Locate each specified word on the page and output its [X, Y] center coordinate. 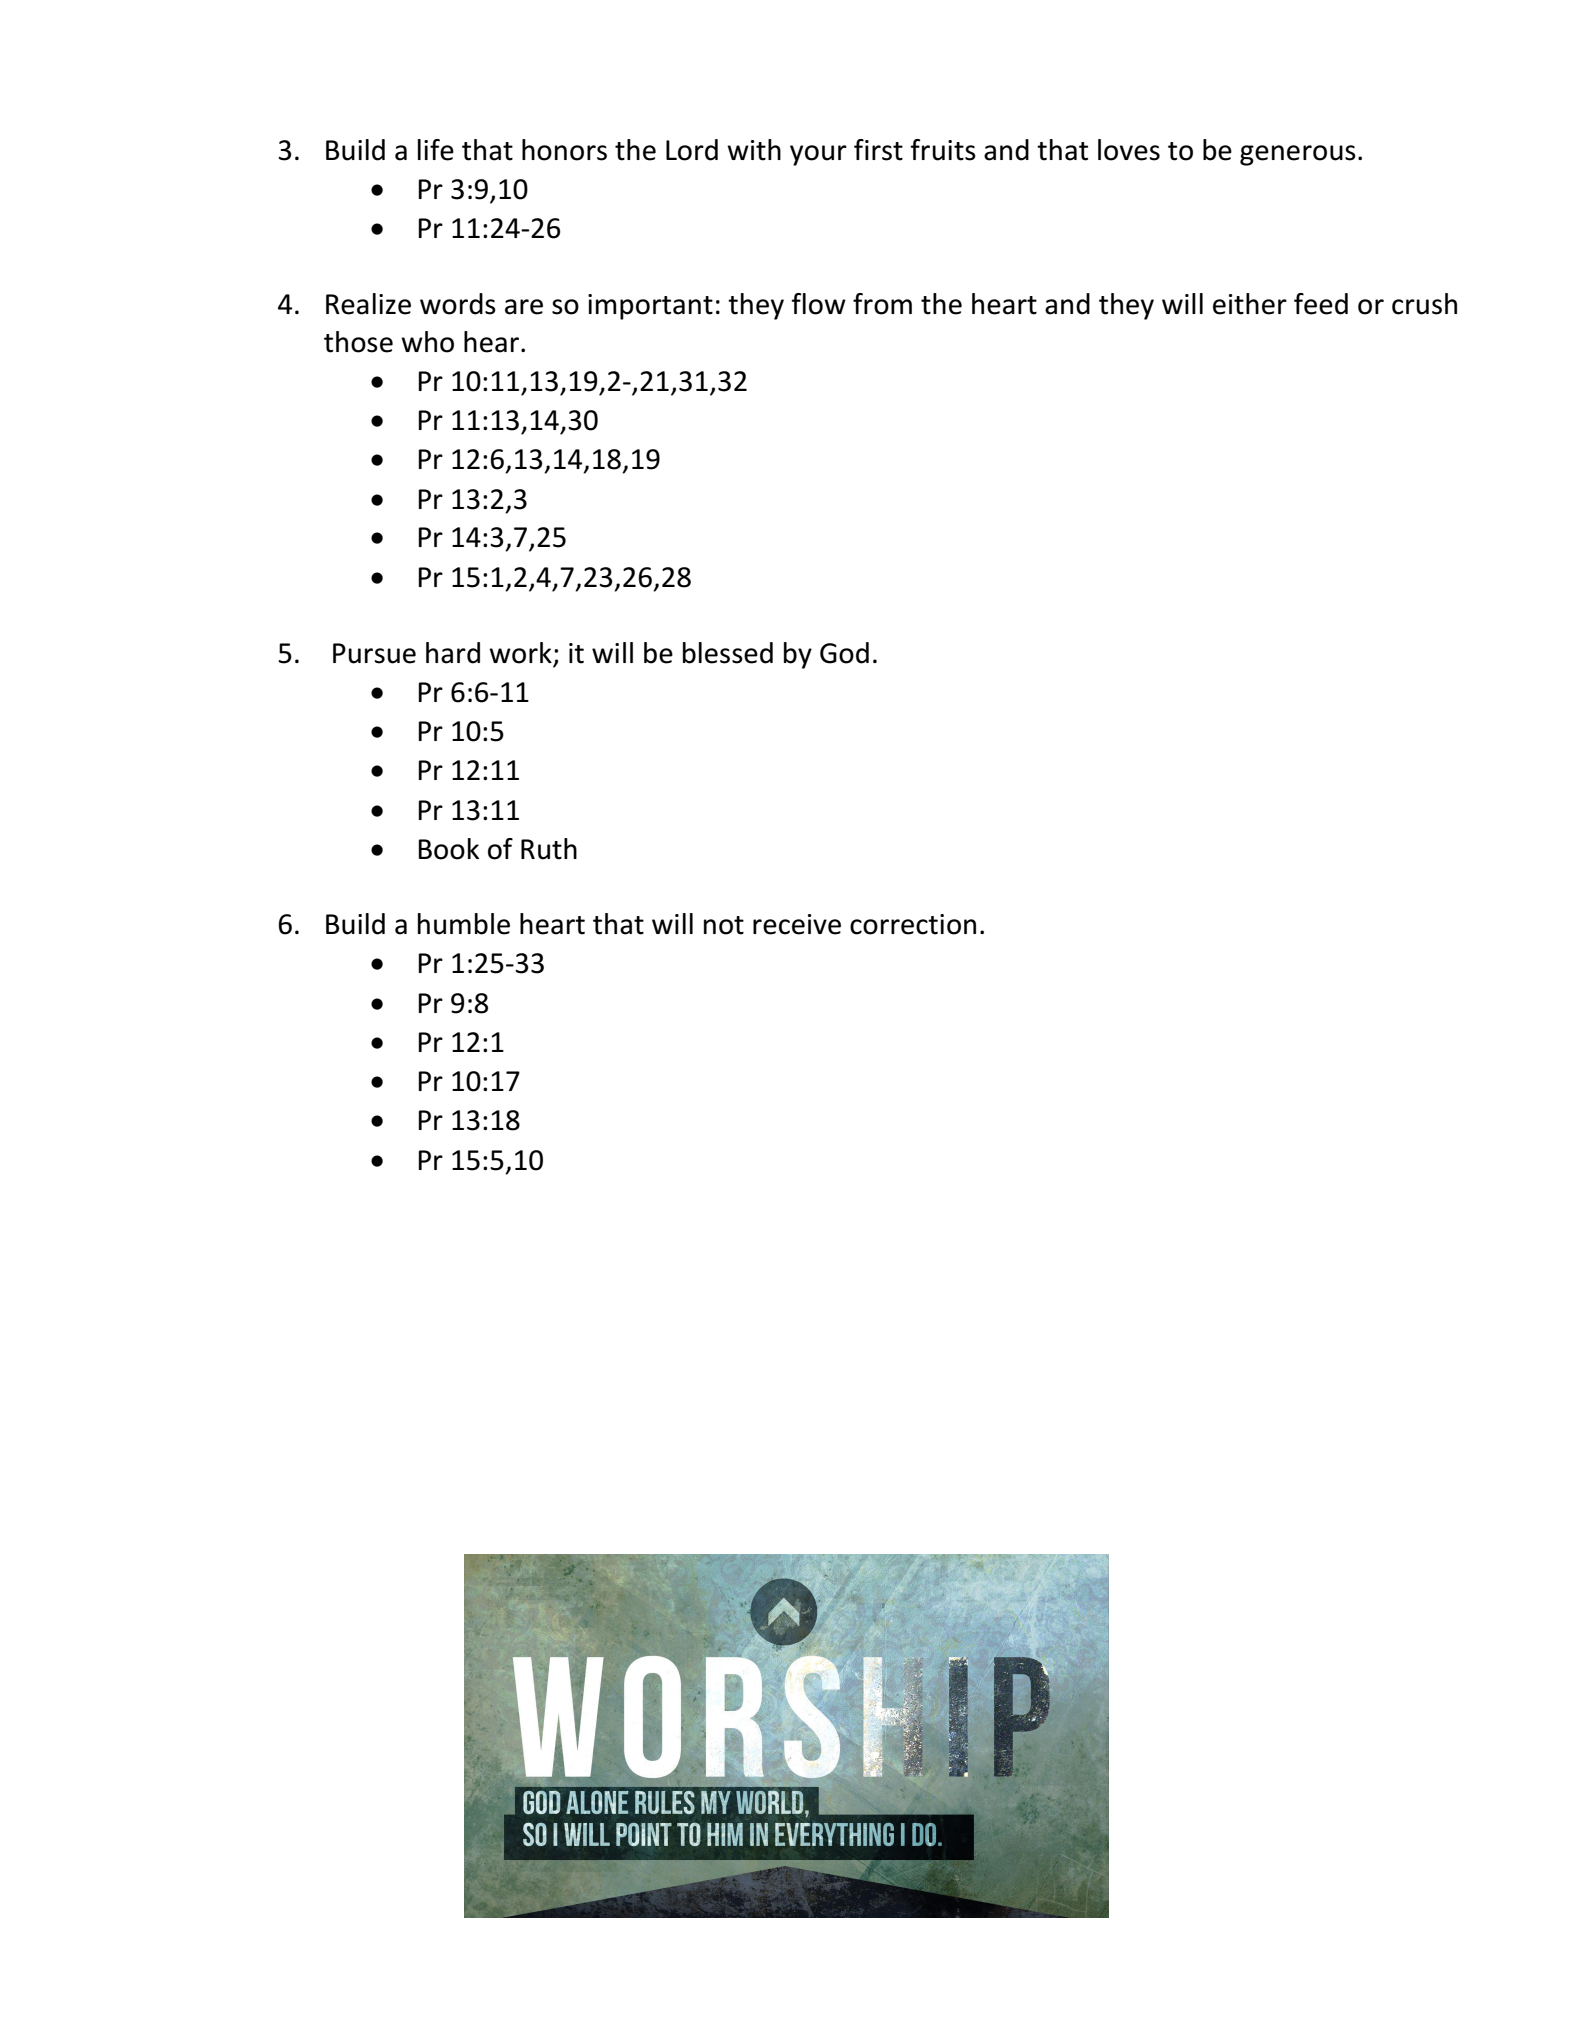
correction [913, 924]
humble [464, 924]
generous [1298, 155]
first [878, 150]
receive [797, 924]
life [436, 150]
